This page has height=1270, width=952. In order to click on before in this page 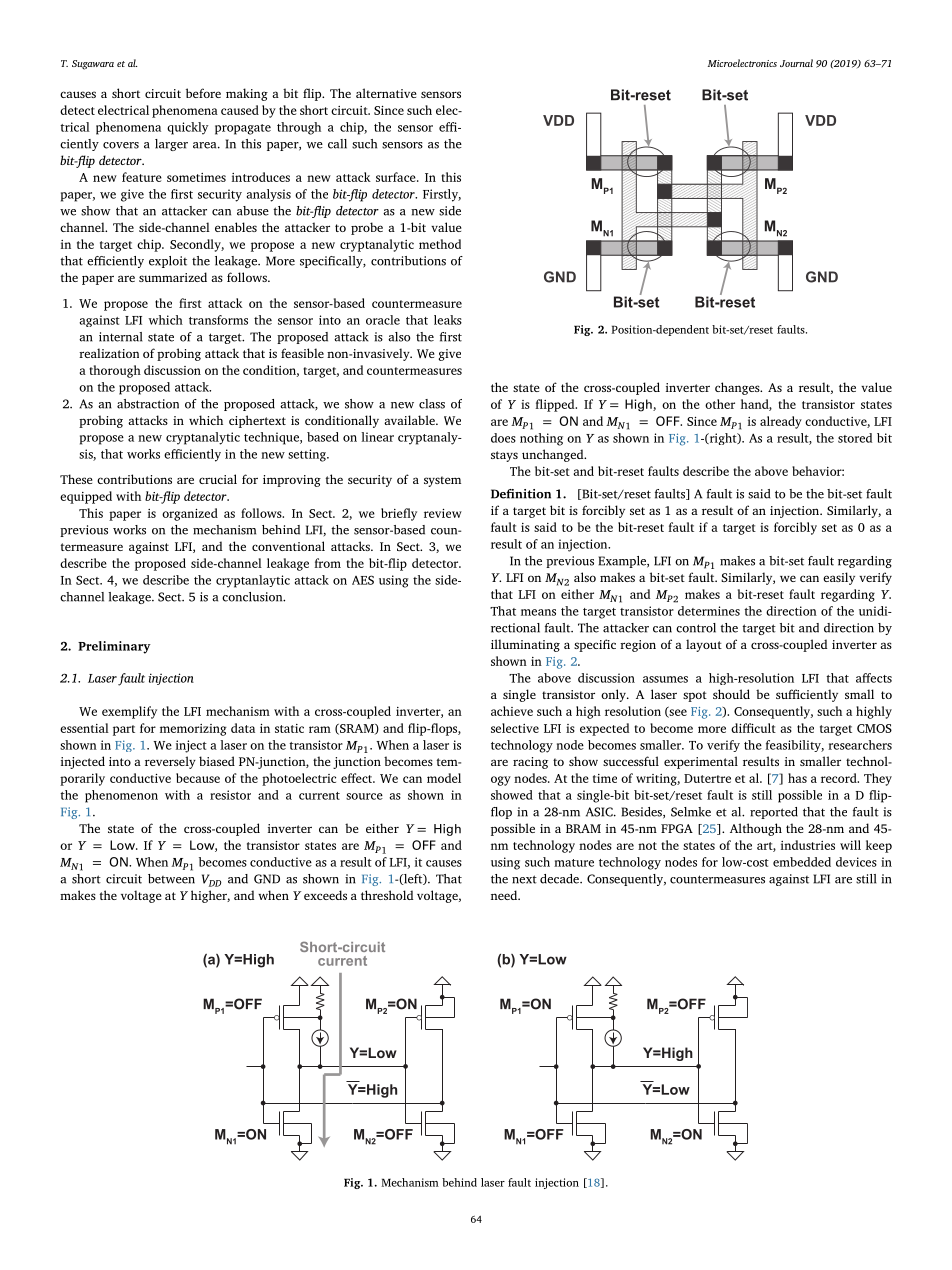, I will do `click(203, 93)`.
